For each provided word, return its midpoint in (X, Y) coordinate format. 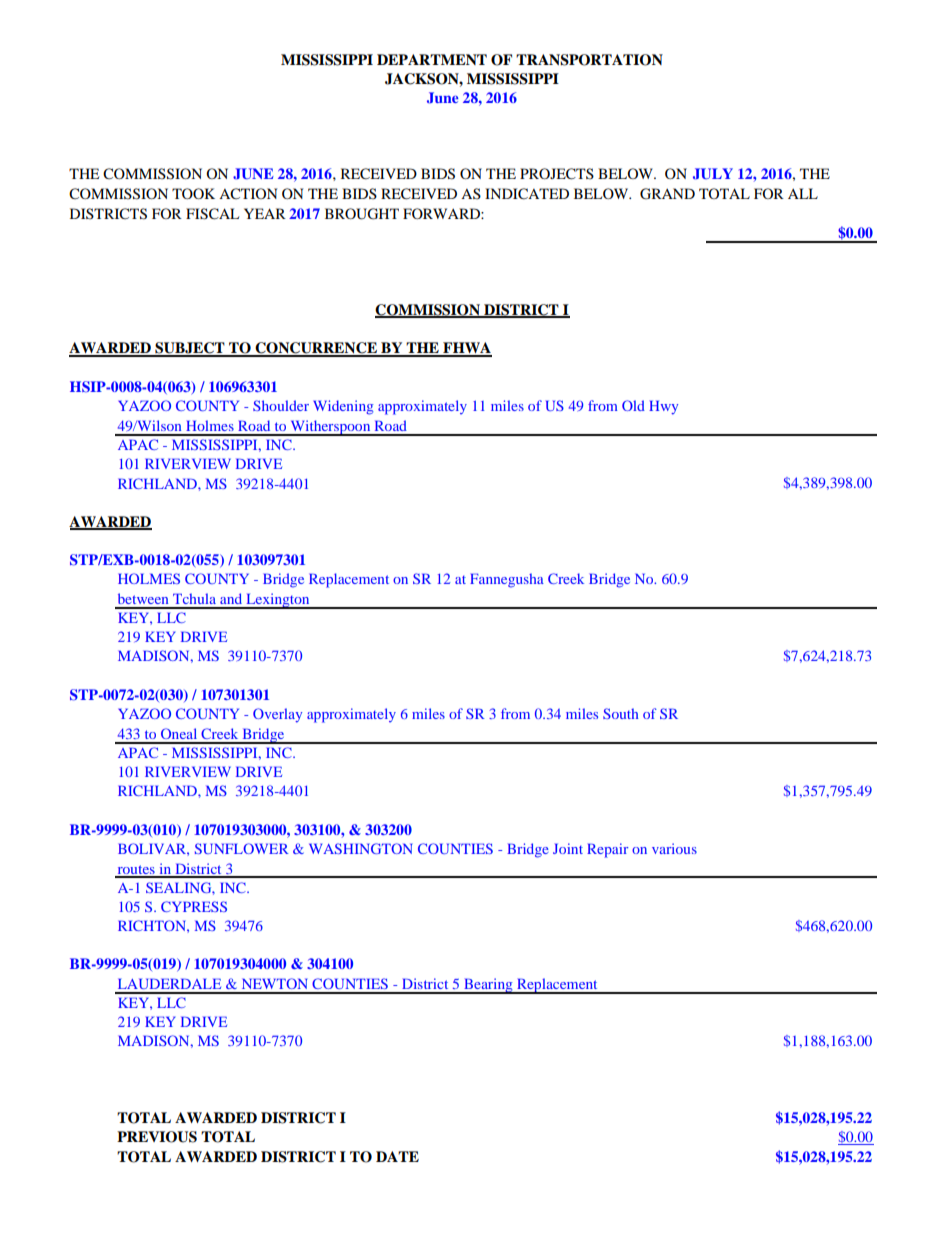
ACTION (248, 194)
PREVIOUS (157, 1137)
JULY (713, 174)
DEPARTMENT (432, 59)
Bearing (488, 986)
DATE (397, 1156)
